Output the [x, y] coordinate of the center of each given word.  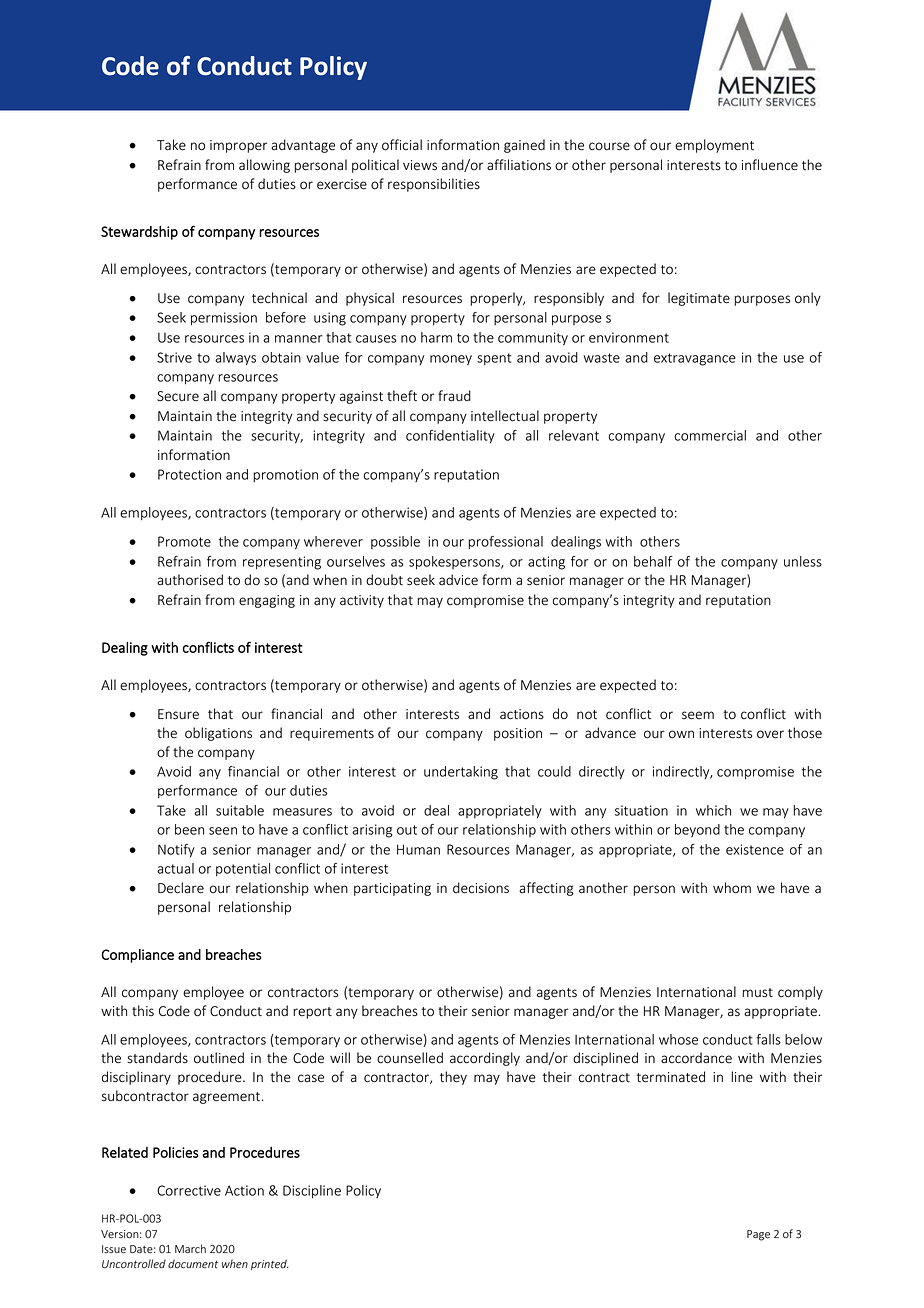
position [518, 734]
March [190, 1248]
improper [238, 146]
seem [698, 715]
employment [714, 146]
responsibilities [434, 185]
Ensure [178, 714]
